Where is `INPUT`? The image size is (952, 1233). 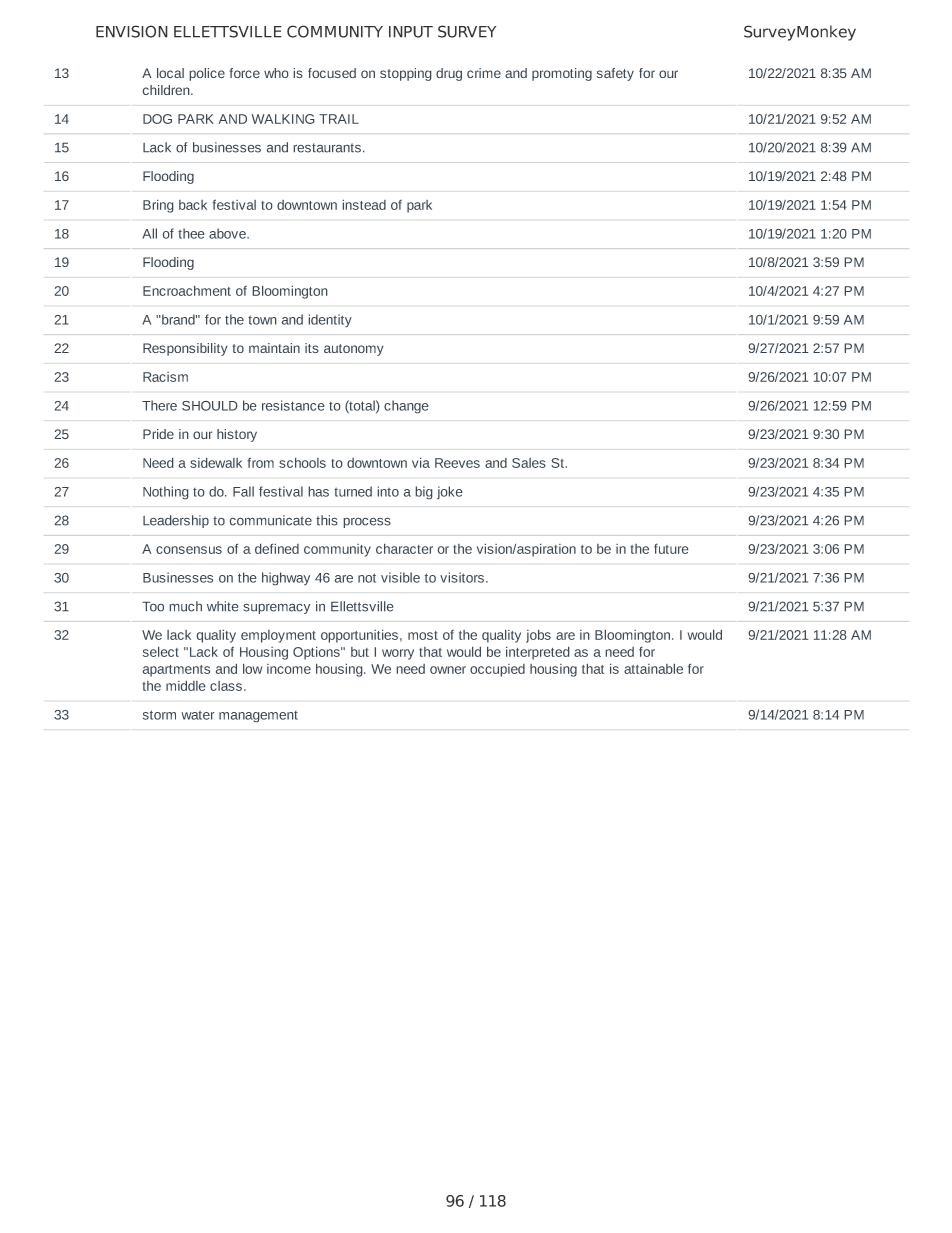
INPUT is located at coordinates (411, 32).
